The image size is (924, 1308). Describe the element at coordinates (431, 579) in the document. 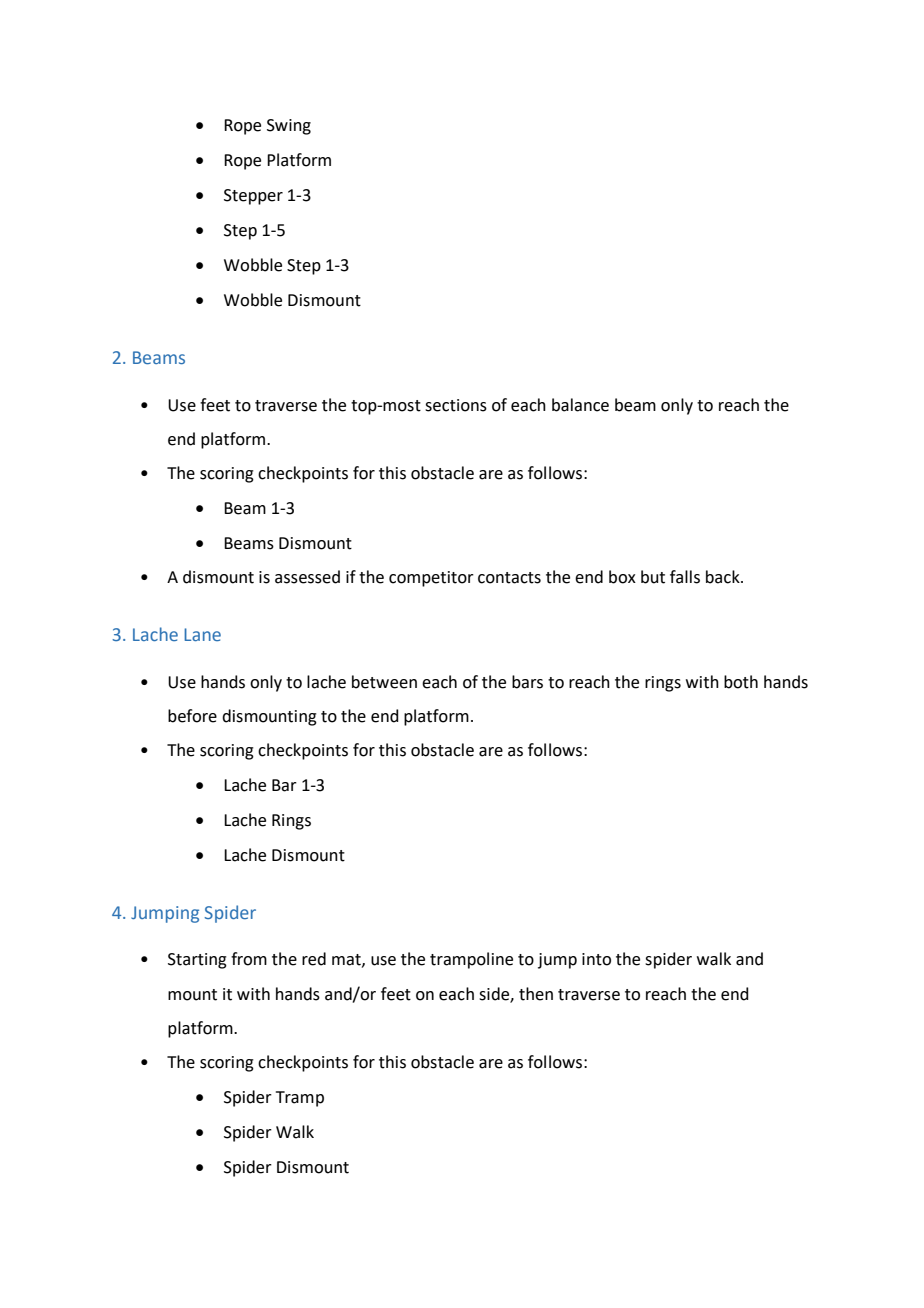

I see `competitor` at that location.
